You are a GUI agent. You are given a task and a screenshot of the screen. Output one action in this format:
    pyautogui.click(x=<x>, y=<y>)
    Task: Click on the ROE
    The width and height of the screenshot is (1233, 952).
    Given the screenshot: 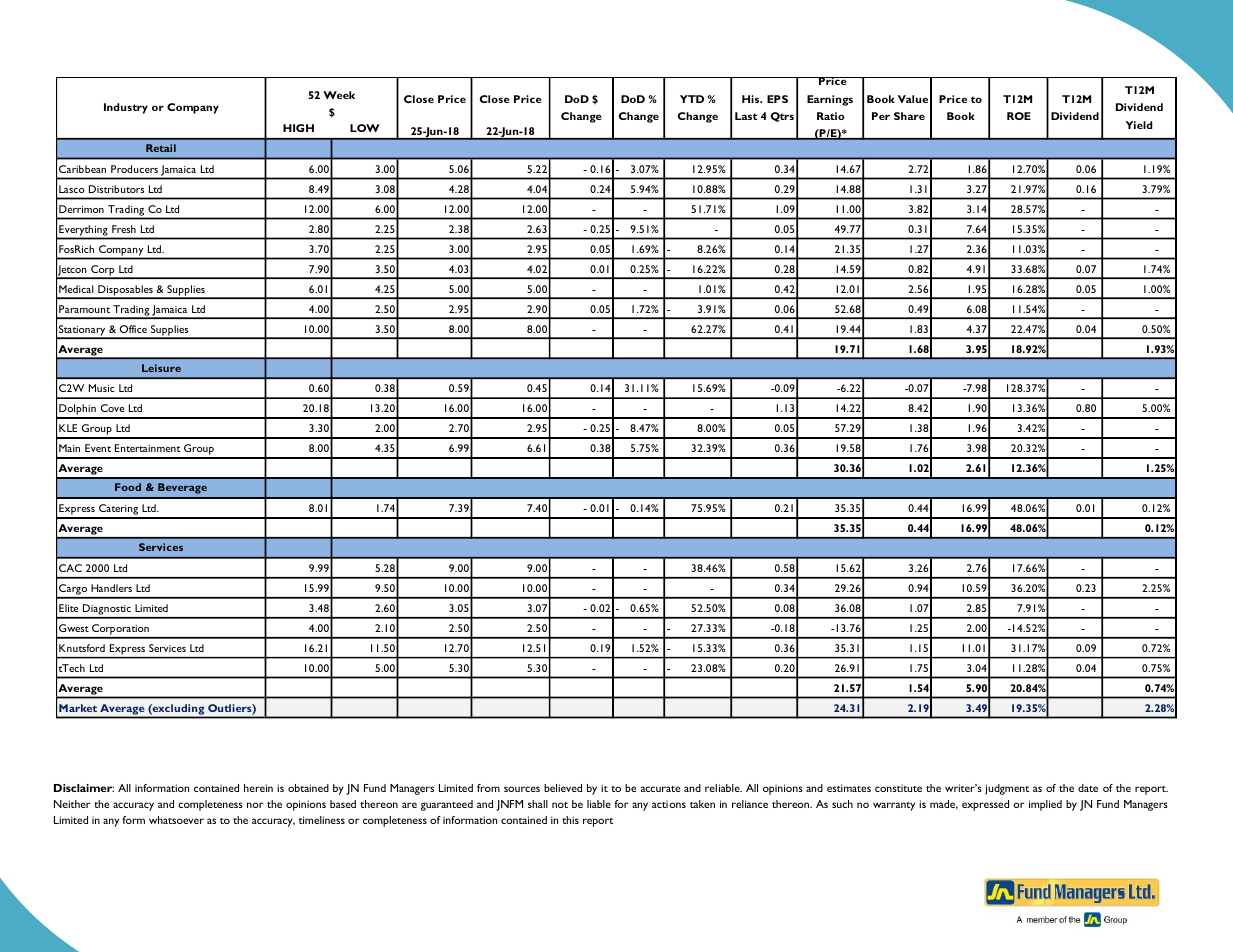 What is the action you would take?
    pyautogui.click(x=1019, y=116)
